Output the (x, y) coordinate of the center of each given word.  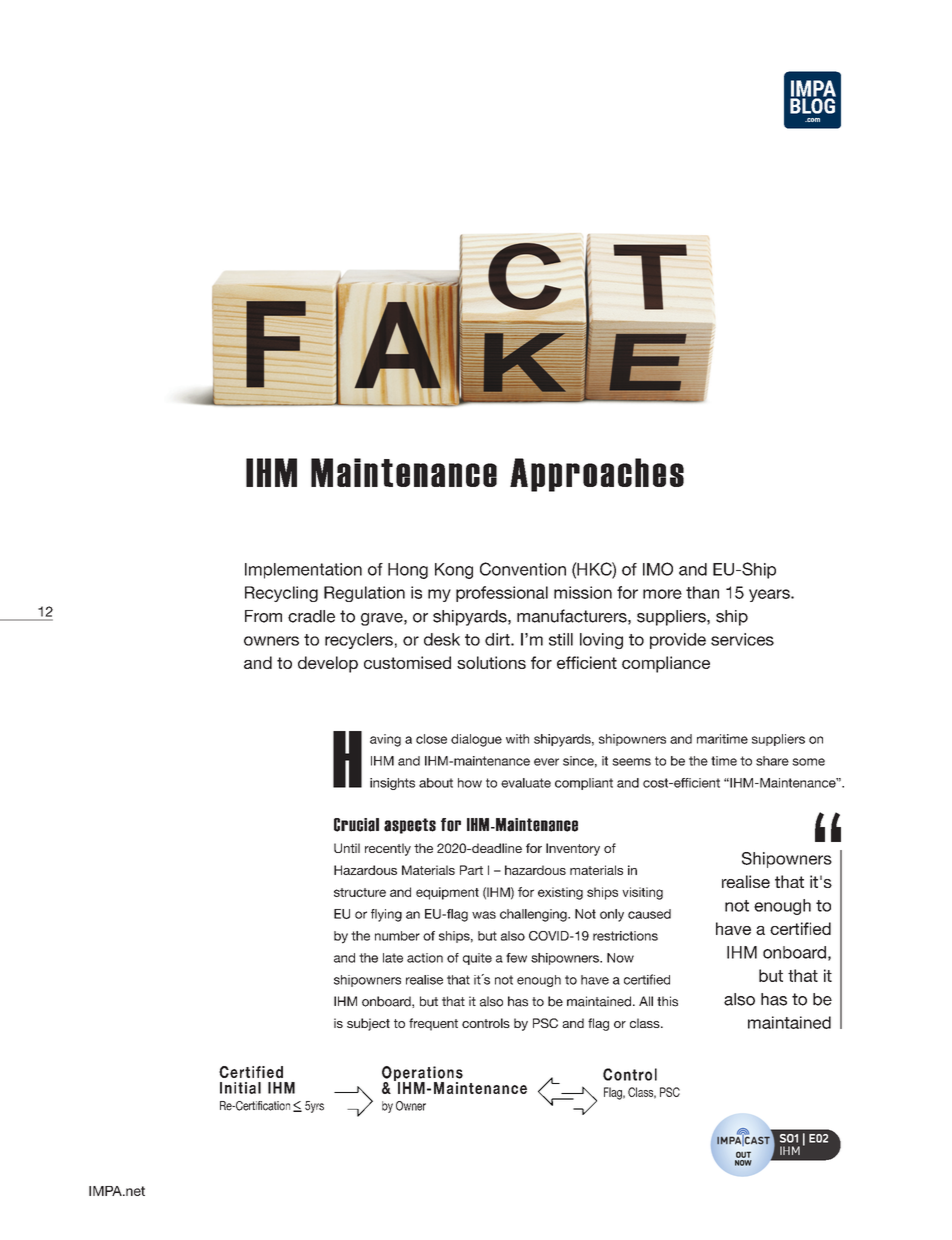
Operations (422, 1075)
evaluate (526, 783)
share (772, 761)
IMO (658, 569)
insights (392, 784)
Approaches (597, 475)
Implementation (303, 571)
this (667, 1001)
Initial (240, 1088)
